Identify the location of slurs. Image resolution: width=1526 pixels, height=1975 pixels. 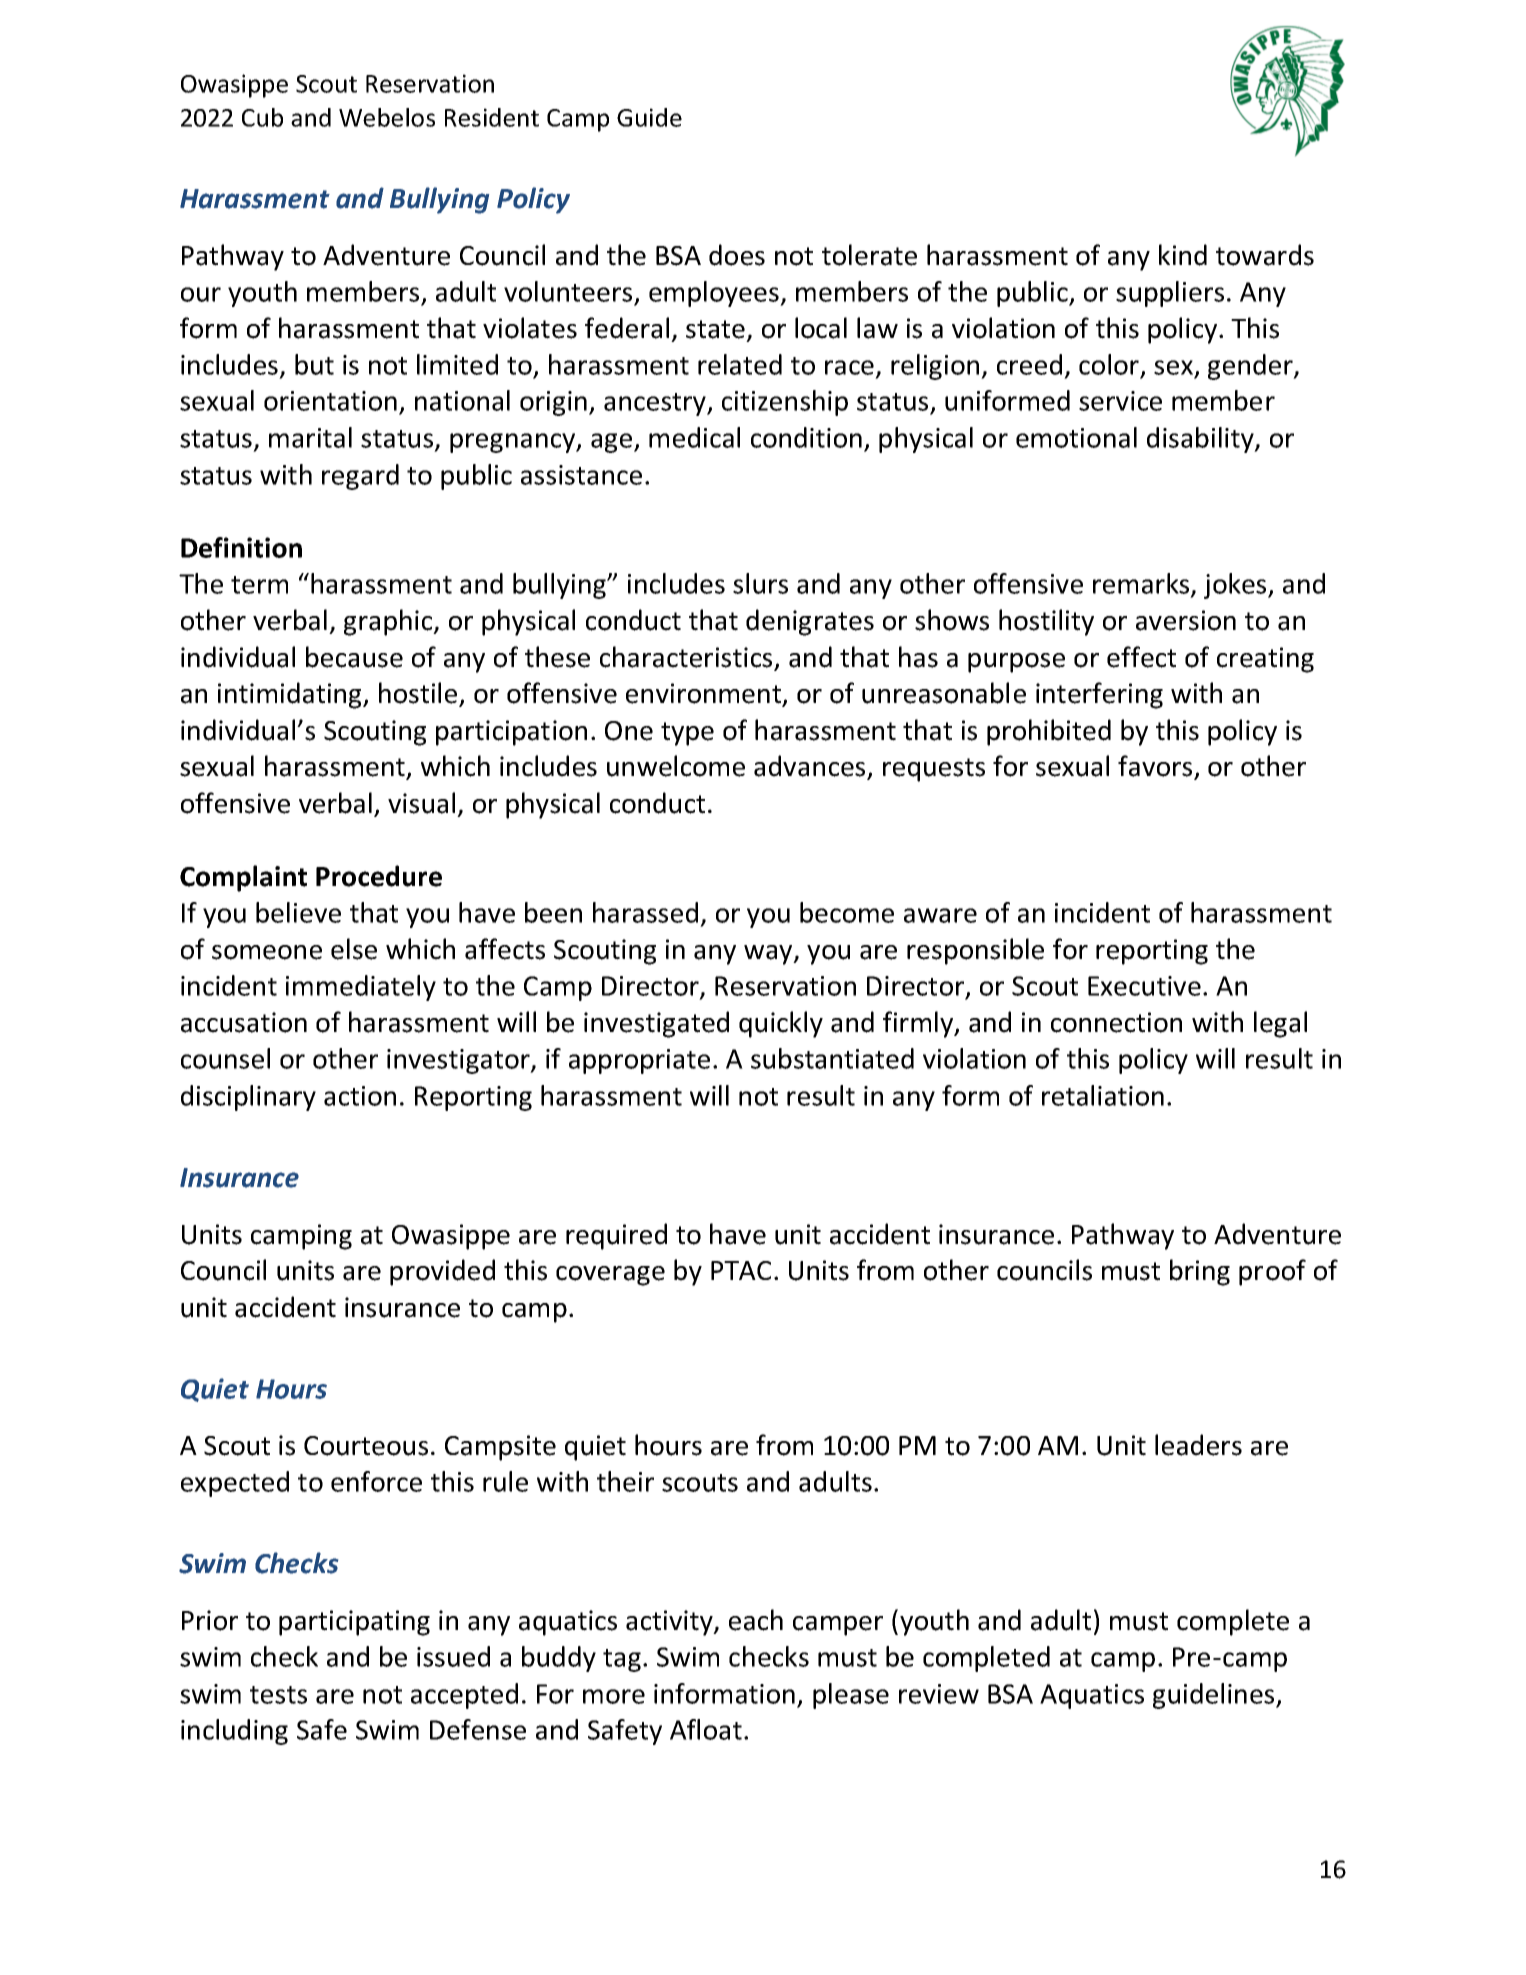
(760, 583).
